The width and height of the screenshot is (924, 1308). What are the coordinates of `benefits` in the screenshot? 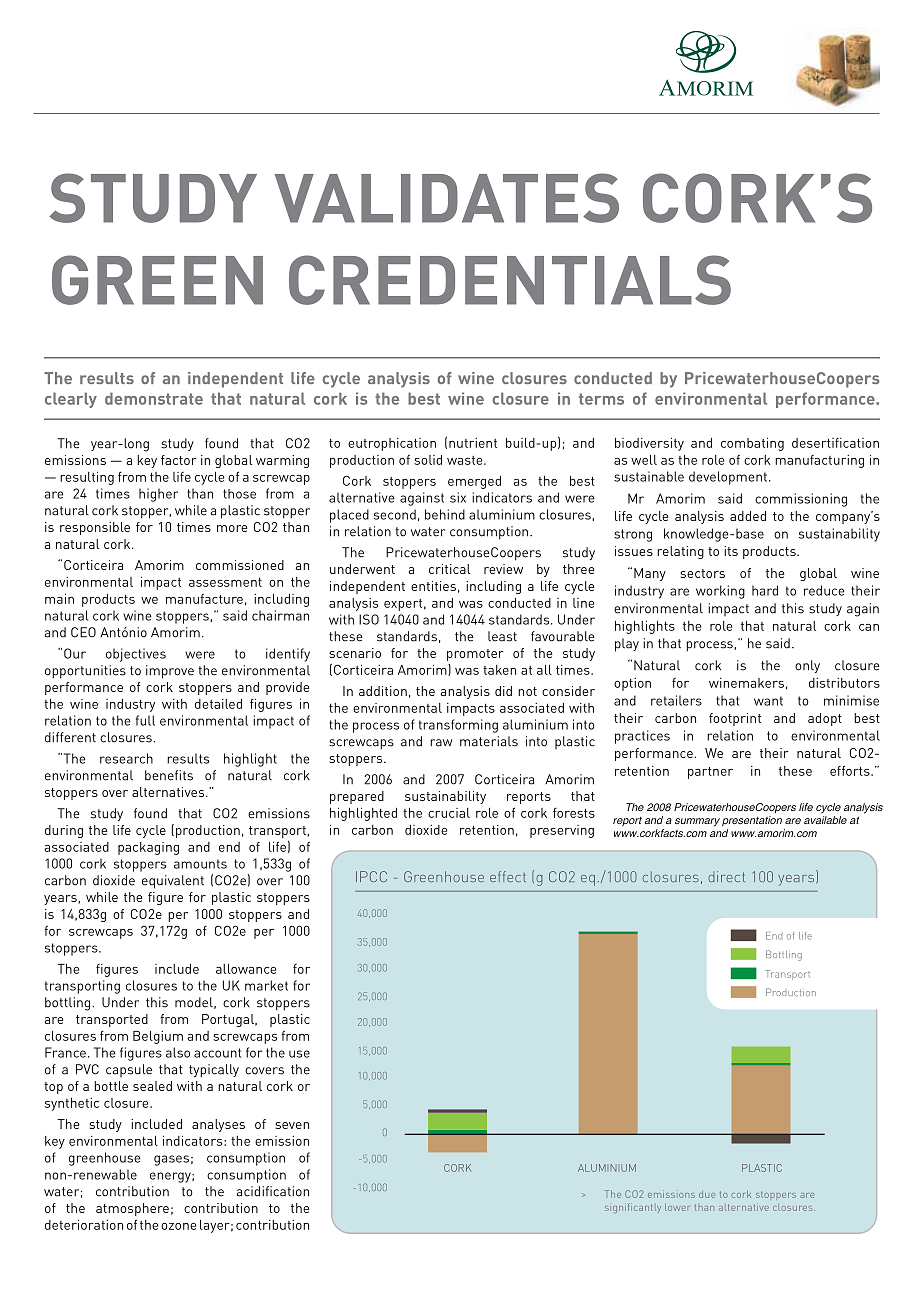 It's located at (169, 775).
